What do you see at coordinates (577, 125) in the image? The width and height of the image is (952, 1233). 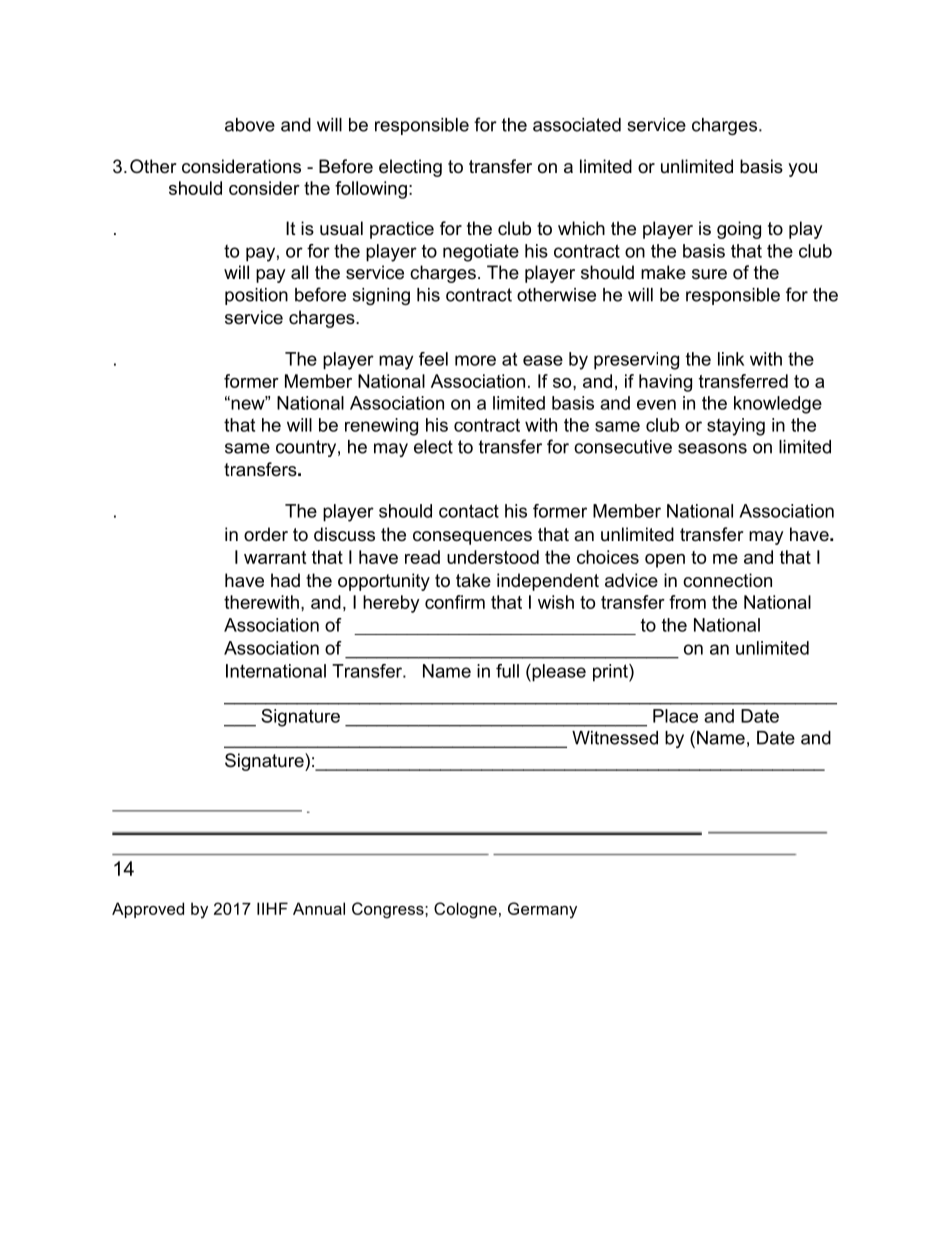 I see `associated` at bounding box center [577, 125].
